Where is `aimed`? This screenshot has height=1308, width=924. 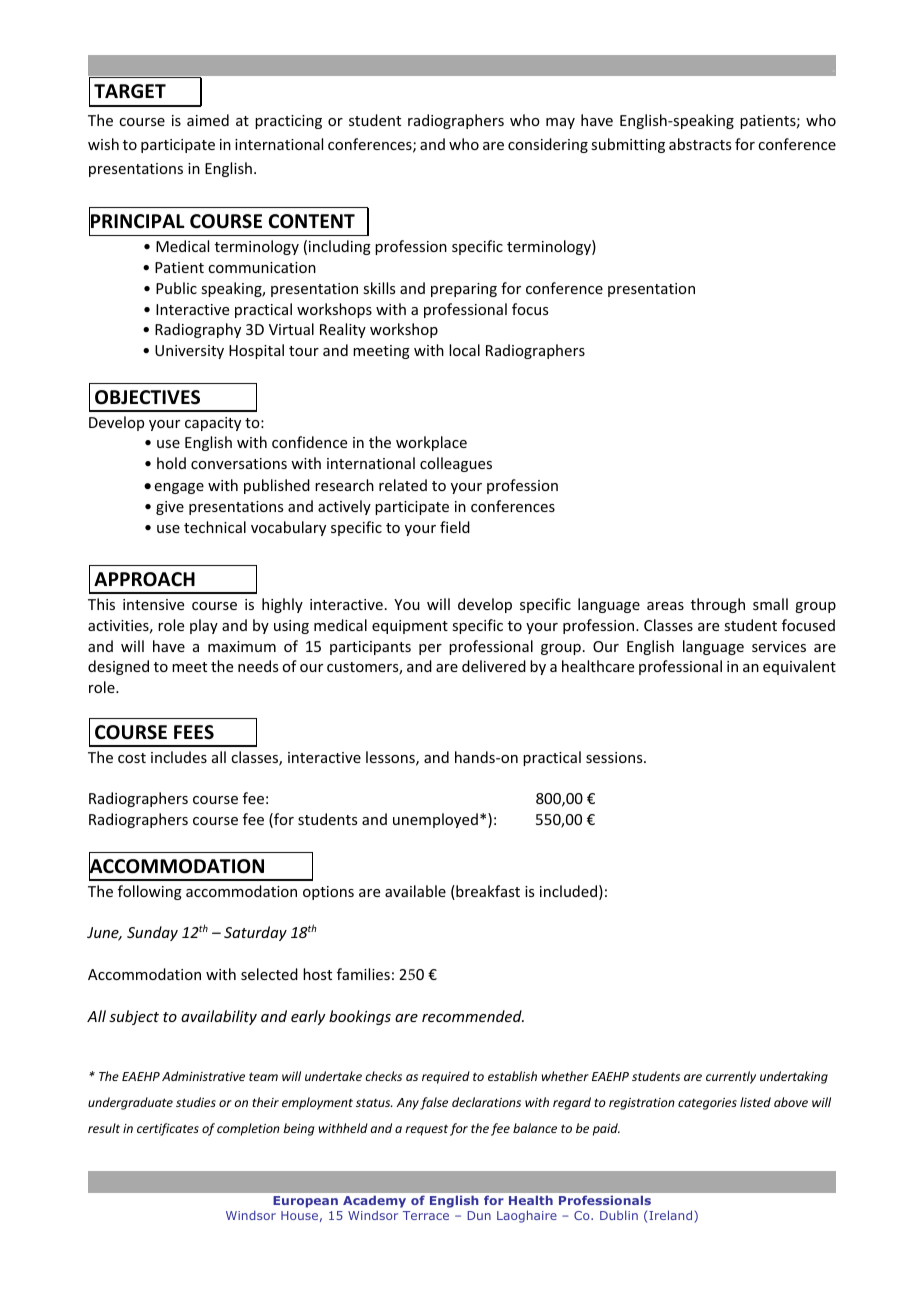
aimed is located at coordinates (208, 120).
